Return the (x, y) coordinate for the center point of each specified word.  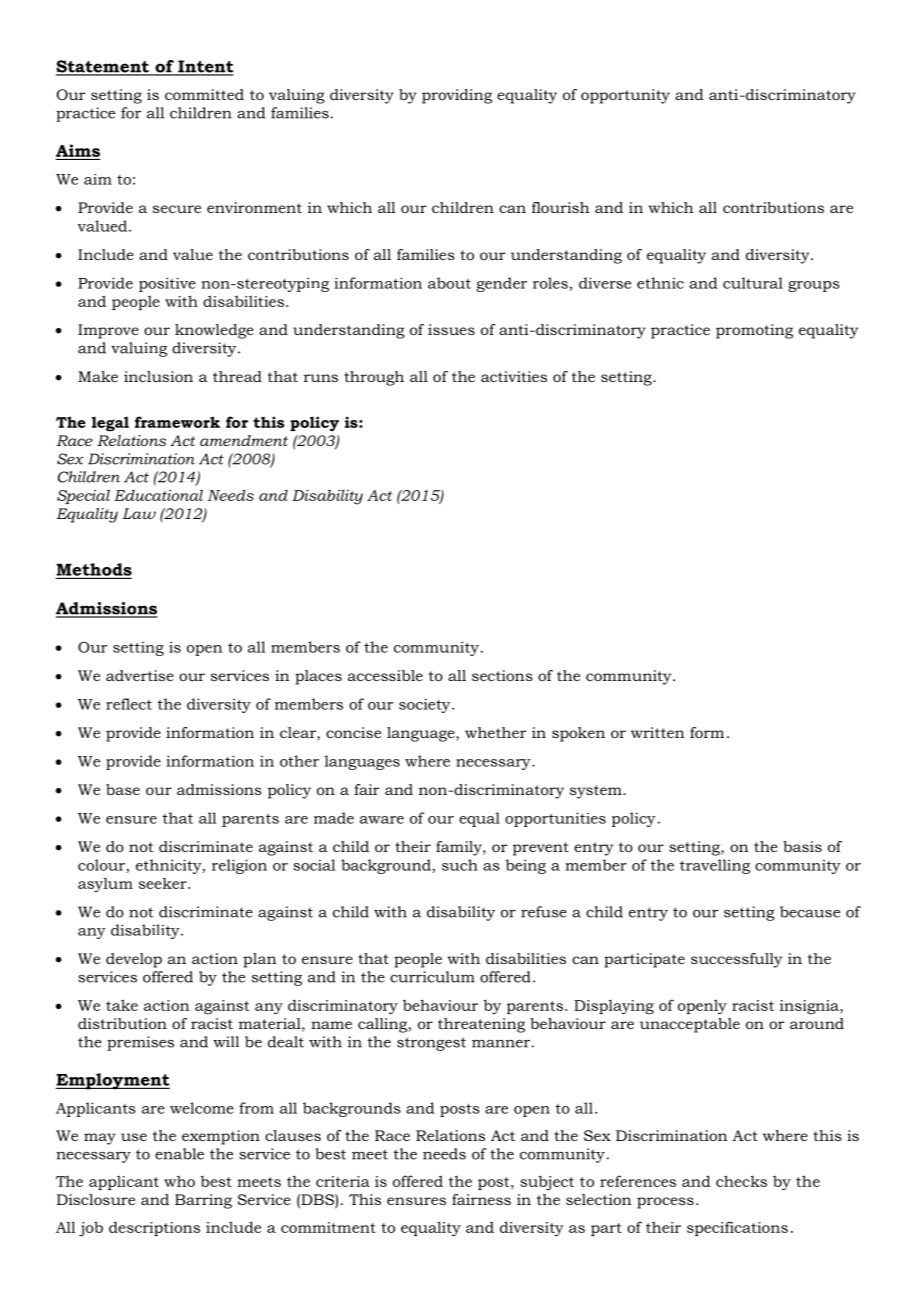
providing (457, 96)
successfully (736, 960)
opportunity (625, 96)
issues (451, 329)
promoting (754, 331)
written (658, 732)
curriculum (432, 977)
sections (502, 675)
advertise (140, 675)
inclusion (158, 376)
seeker (164, 883)
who (179, 1181)
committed (204, 94)
